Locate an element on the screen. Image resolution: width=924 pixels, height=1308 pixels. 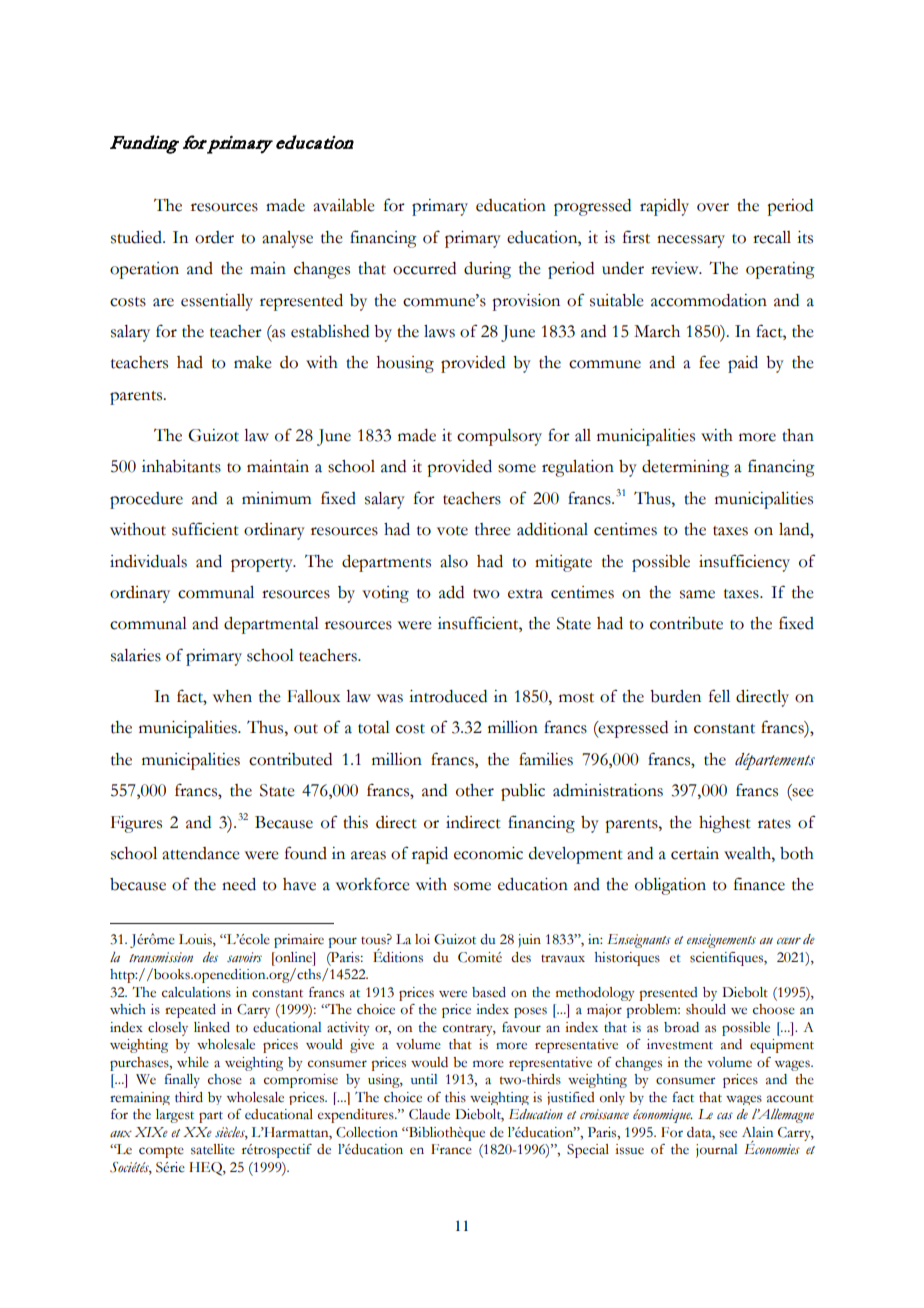
property is located at coordinates (263, 565).
